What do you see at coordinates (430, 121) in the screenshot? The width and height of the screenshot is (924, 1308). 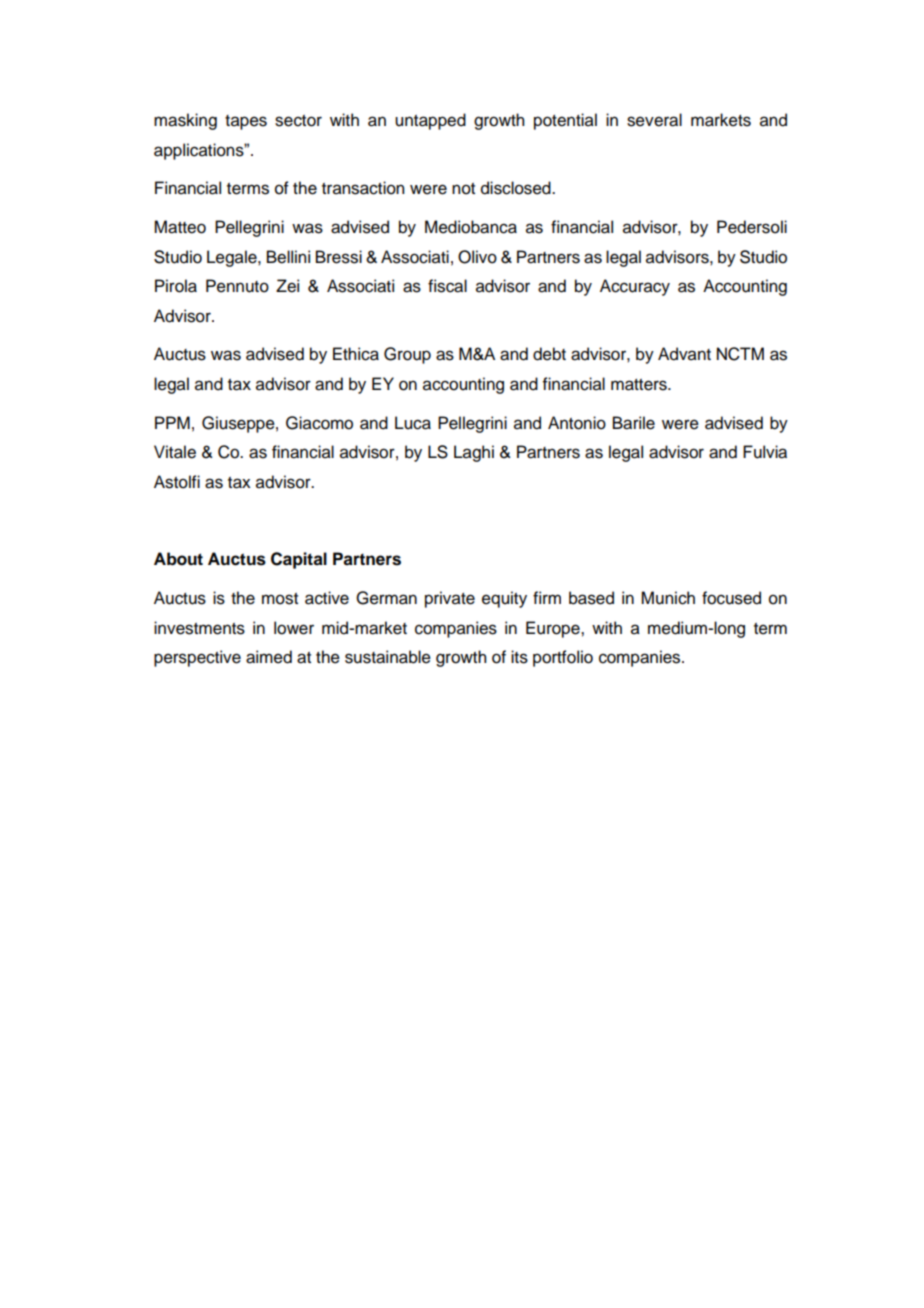 I see `untapped` at bounding box center [430, 121].
